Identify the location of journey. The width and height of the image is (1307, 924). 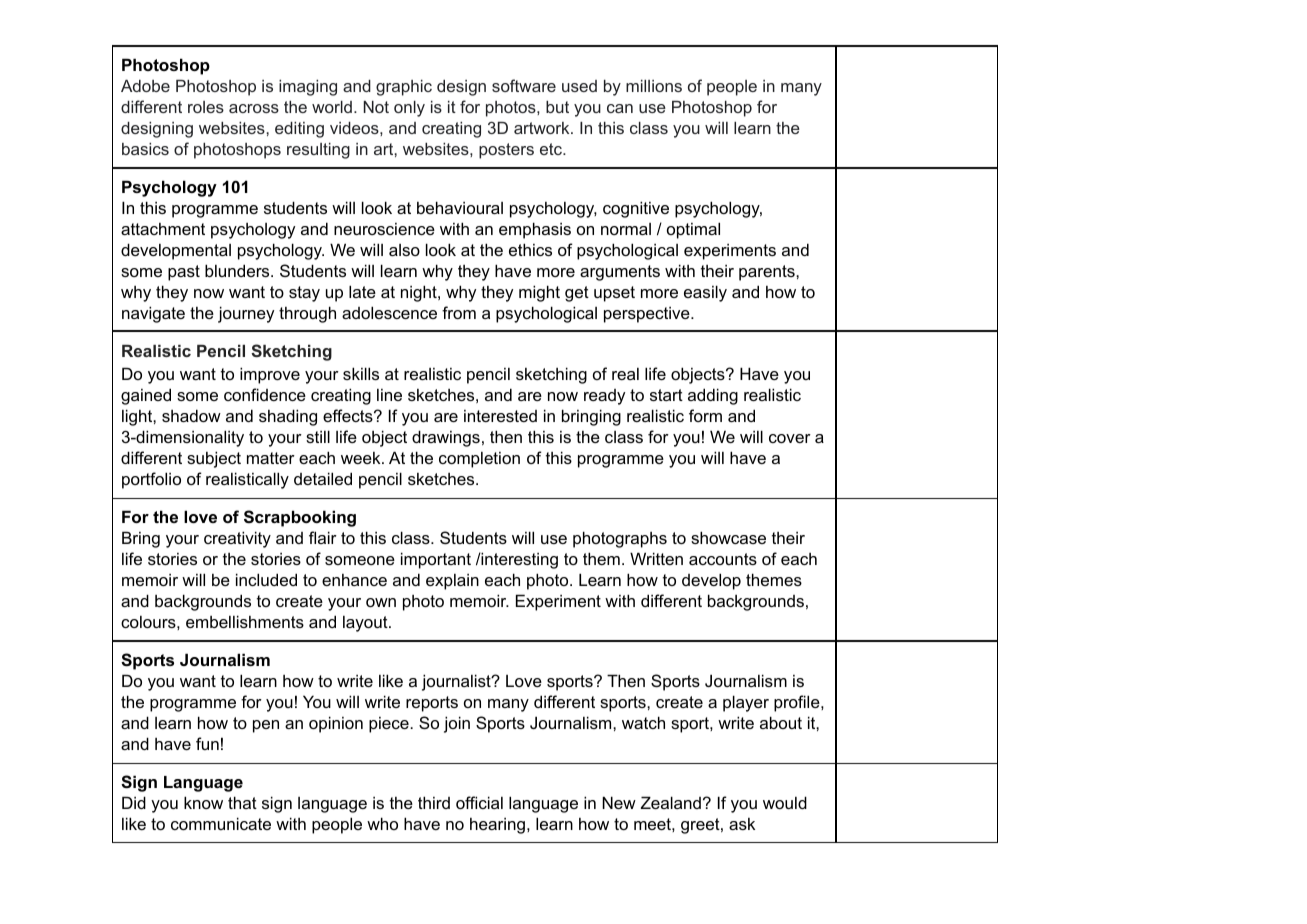
(246, 314).
